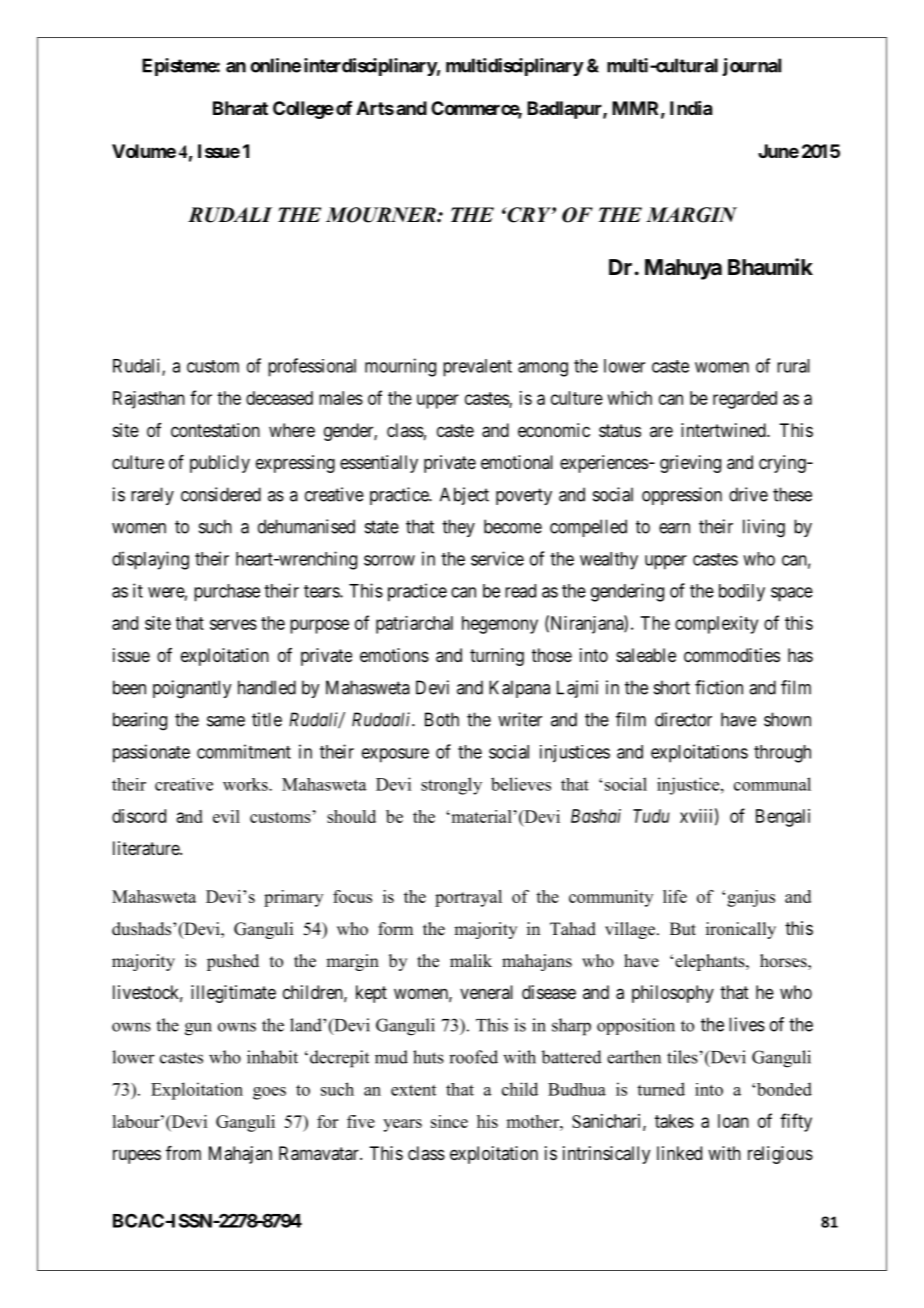 The image size is (924, 1308). I want to click on hegemony, so click(500, 625).
